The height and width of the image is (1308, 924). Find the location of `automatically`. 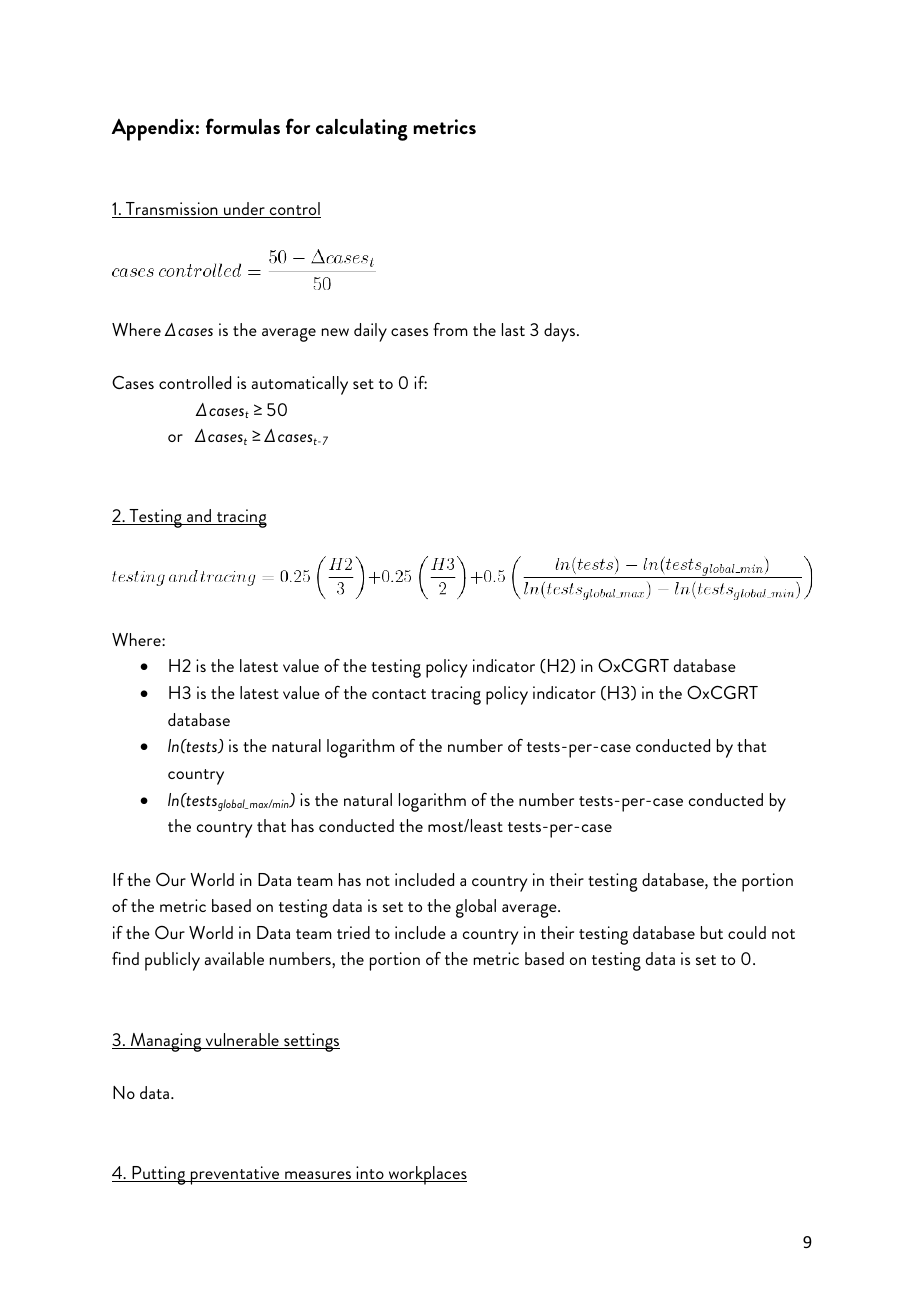

automatically is located at coordinates (300, 385).
